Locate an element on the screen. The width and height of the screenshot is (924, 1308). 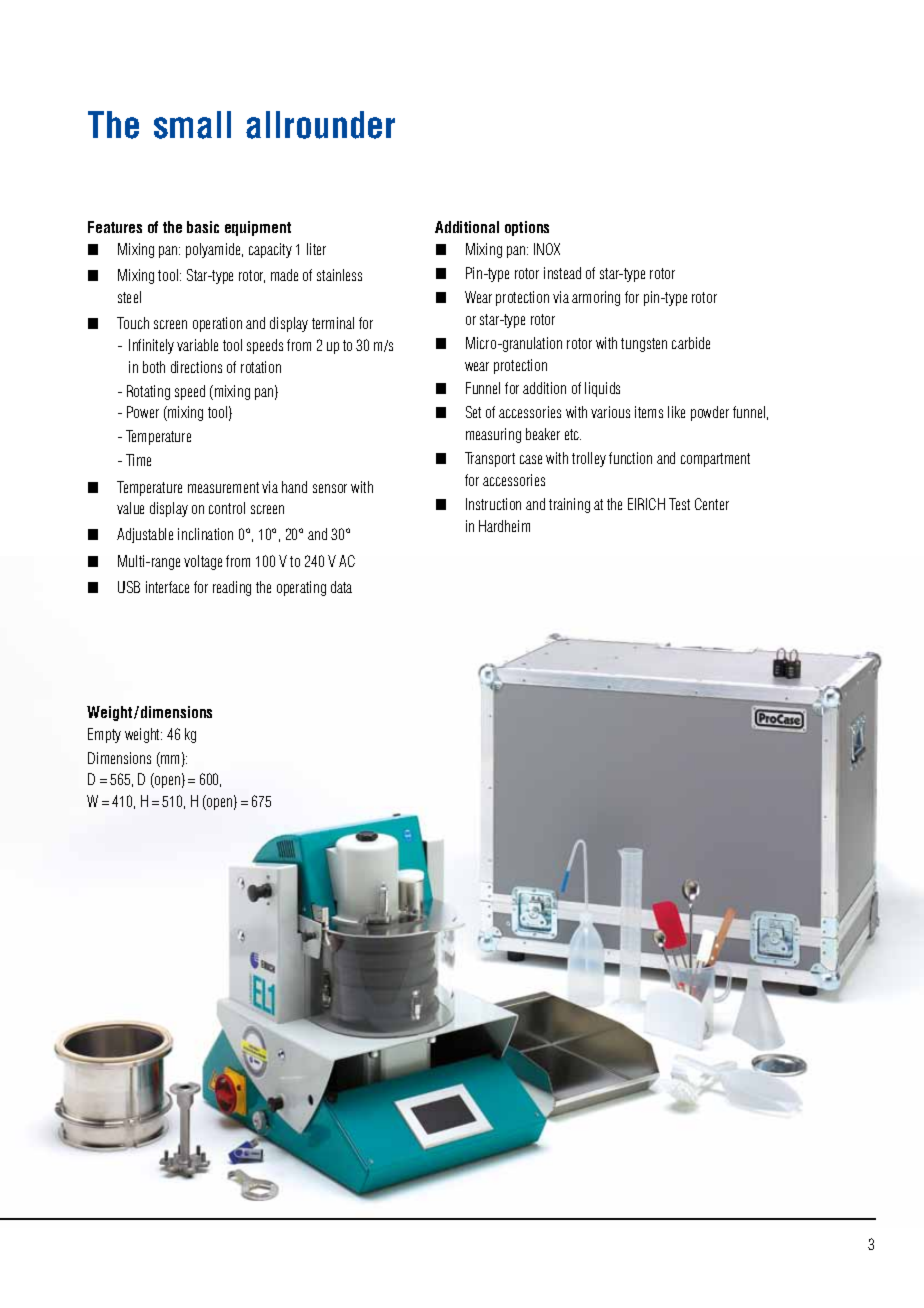
stainless is located at coordinates (339, 275).
